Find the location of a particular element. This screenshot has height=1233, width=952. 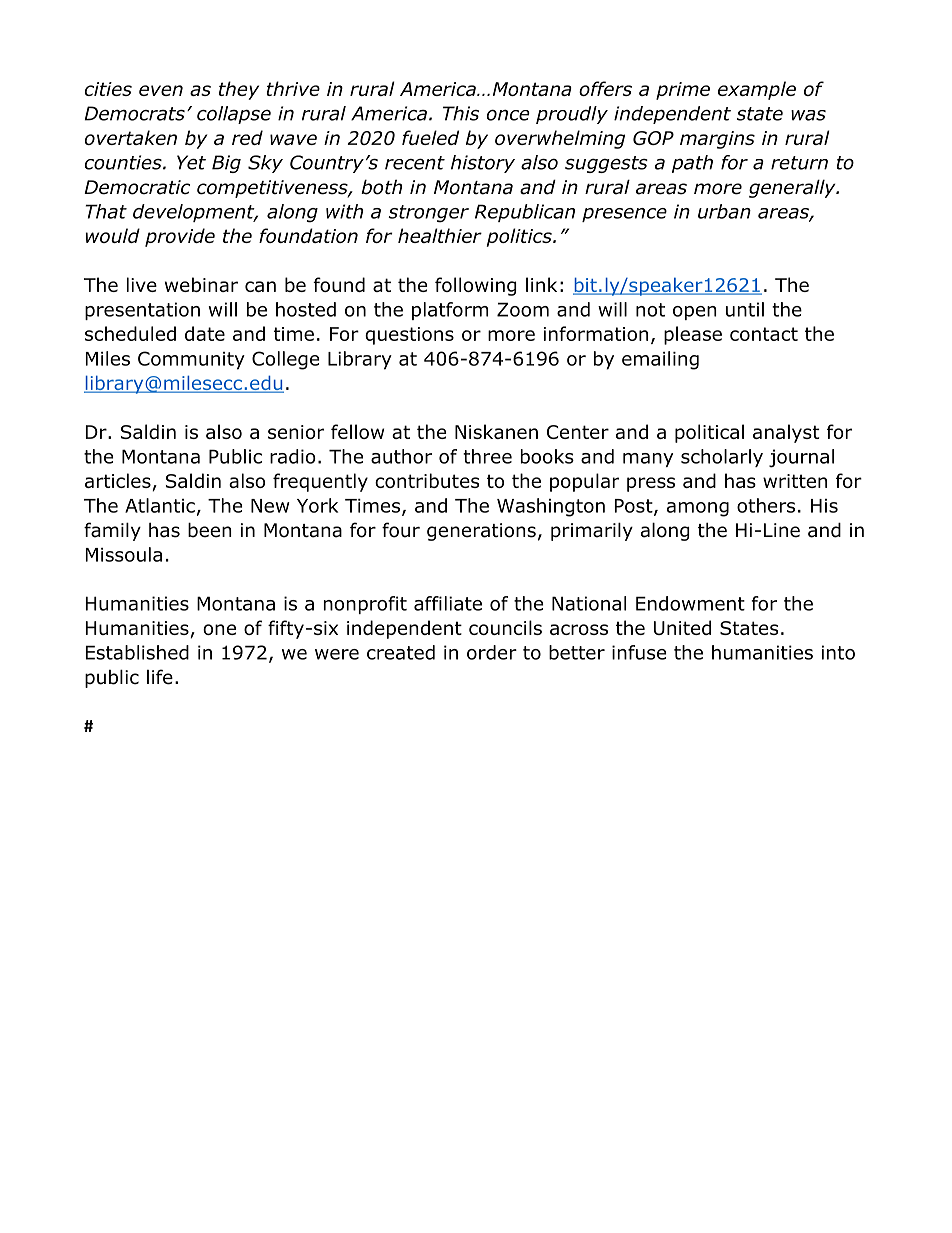

example is located at coordinates (757, 90).
